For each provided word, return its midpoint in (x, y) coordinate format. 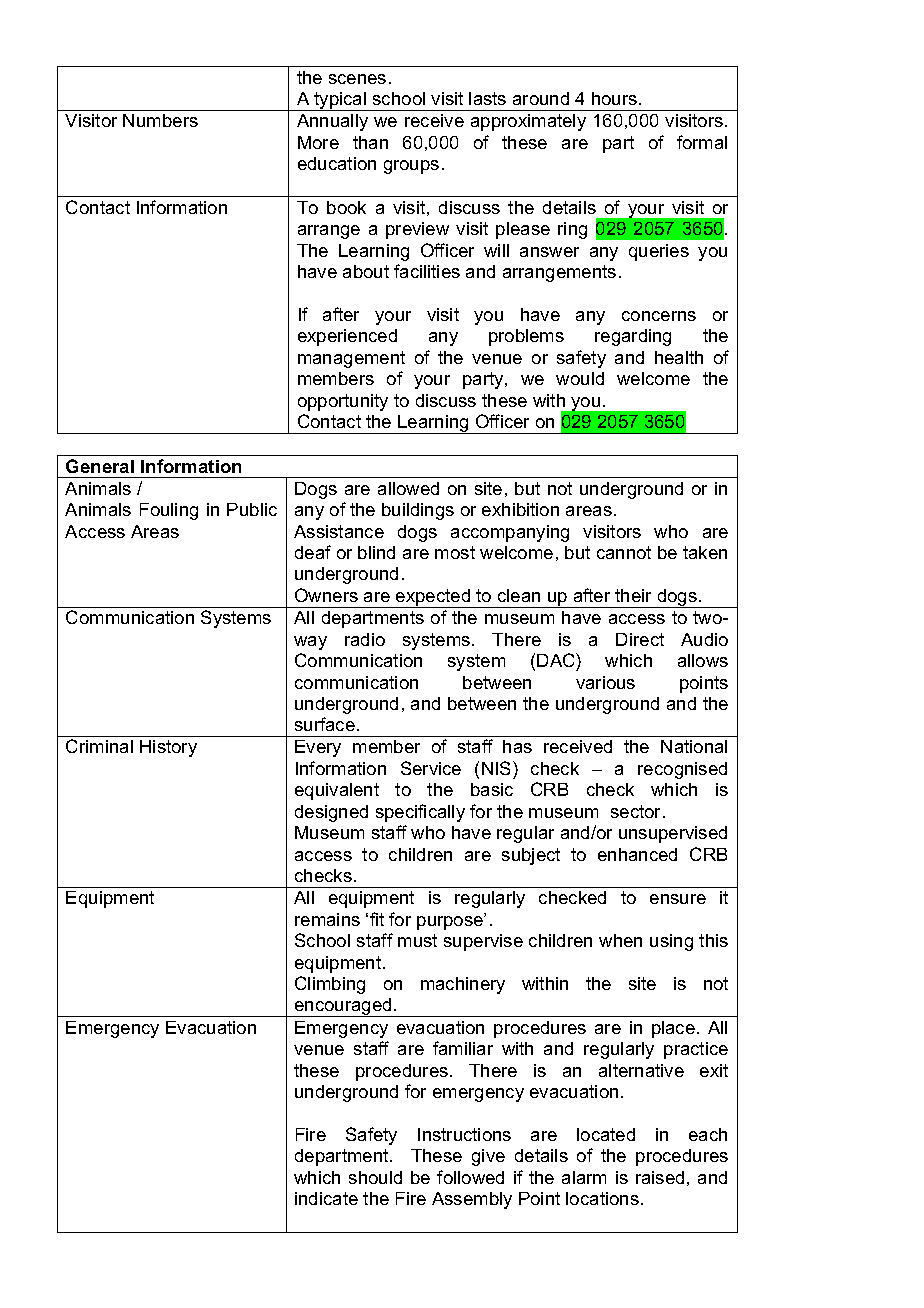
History (168, 748)
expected (433, 598)
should (375, 1177)
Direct (640, 639)
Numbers (160, 120)
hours (616, 98)
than (370, 142)
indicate (326, 1198)
